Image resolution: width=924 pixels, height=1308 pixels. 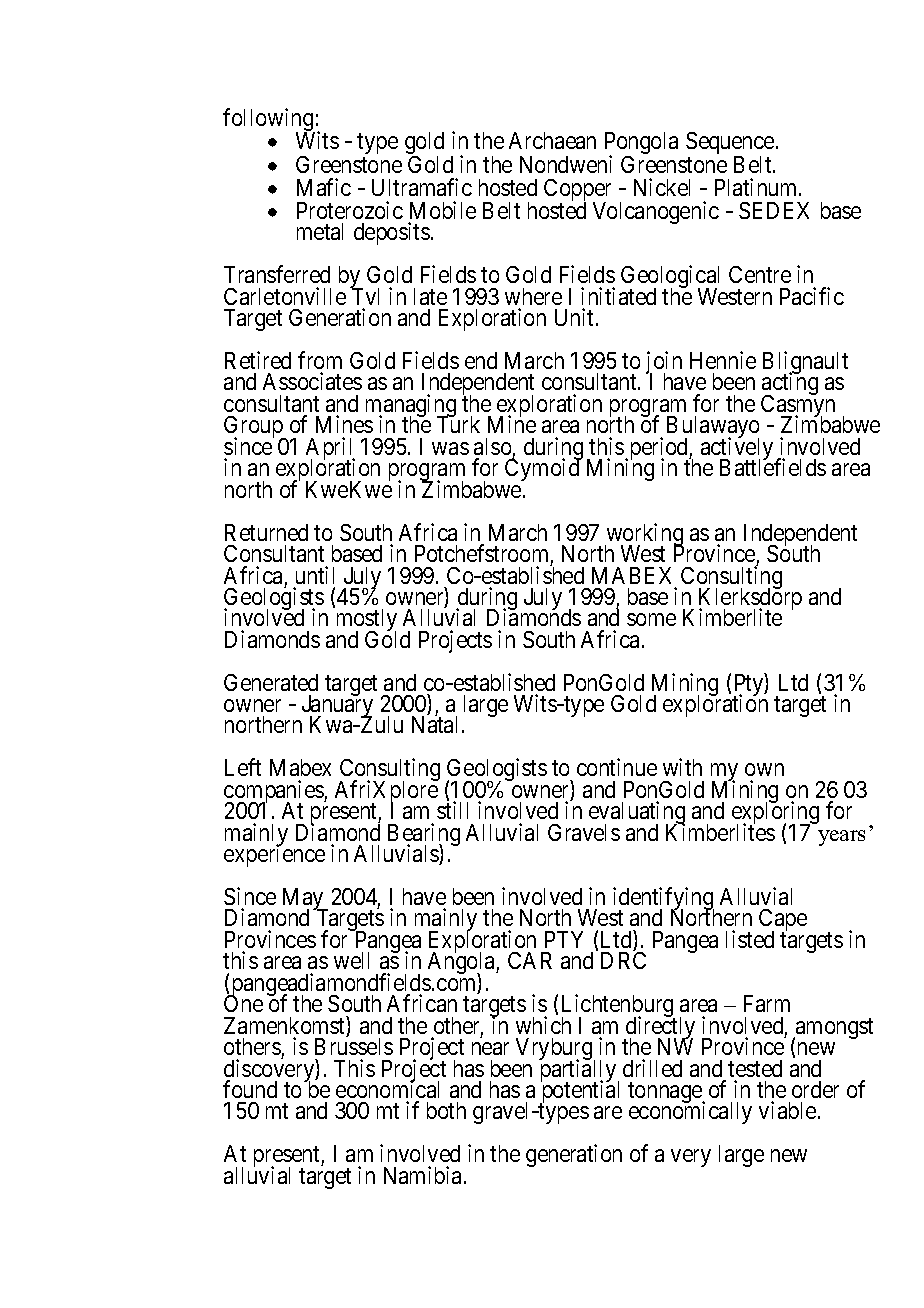 I want to click on Sequence, so click(x=730, y=144).
